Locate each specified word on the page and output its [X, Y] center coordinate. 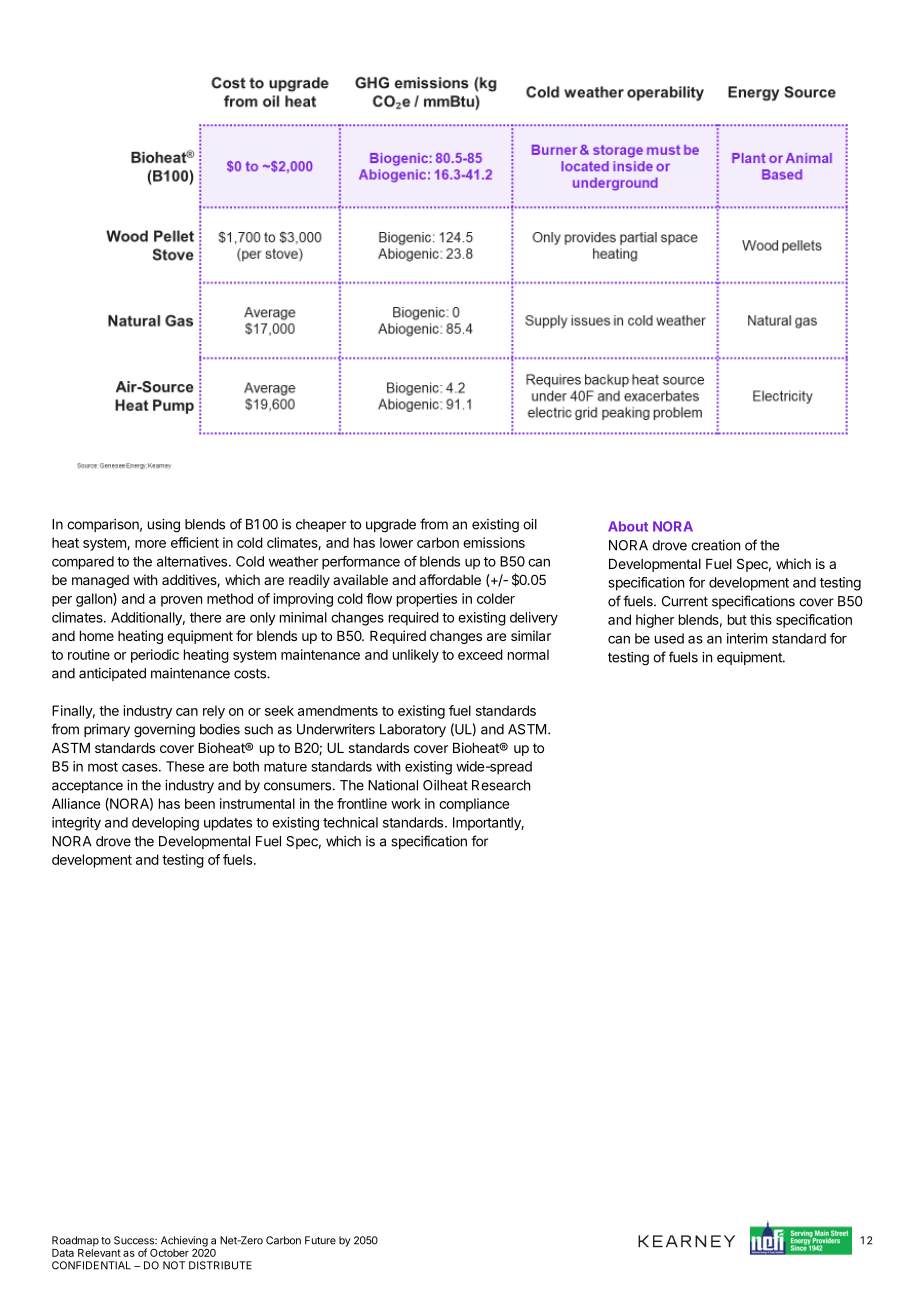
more [150, 544]
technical [350, 822]
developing [165, 824]
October [169, 1253]
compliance [474, 805]
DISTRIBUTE [220, 1265]
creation [715, 545]
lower [396, 542]
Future [320, 1240]
